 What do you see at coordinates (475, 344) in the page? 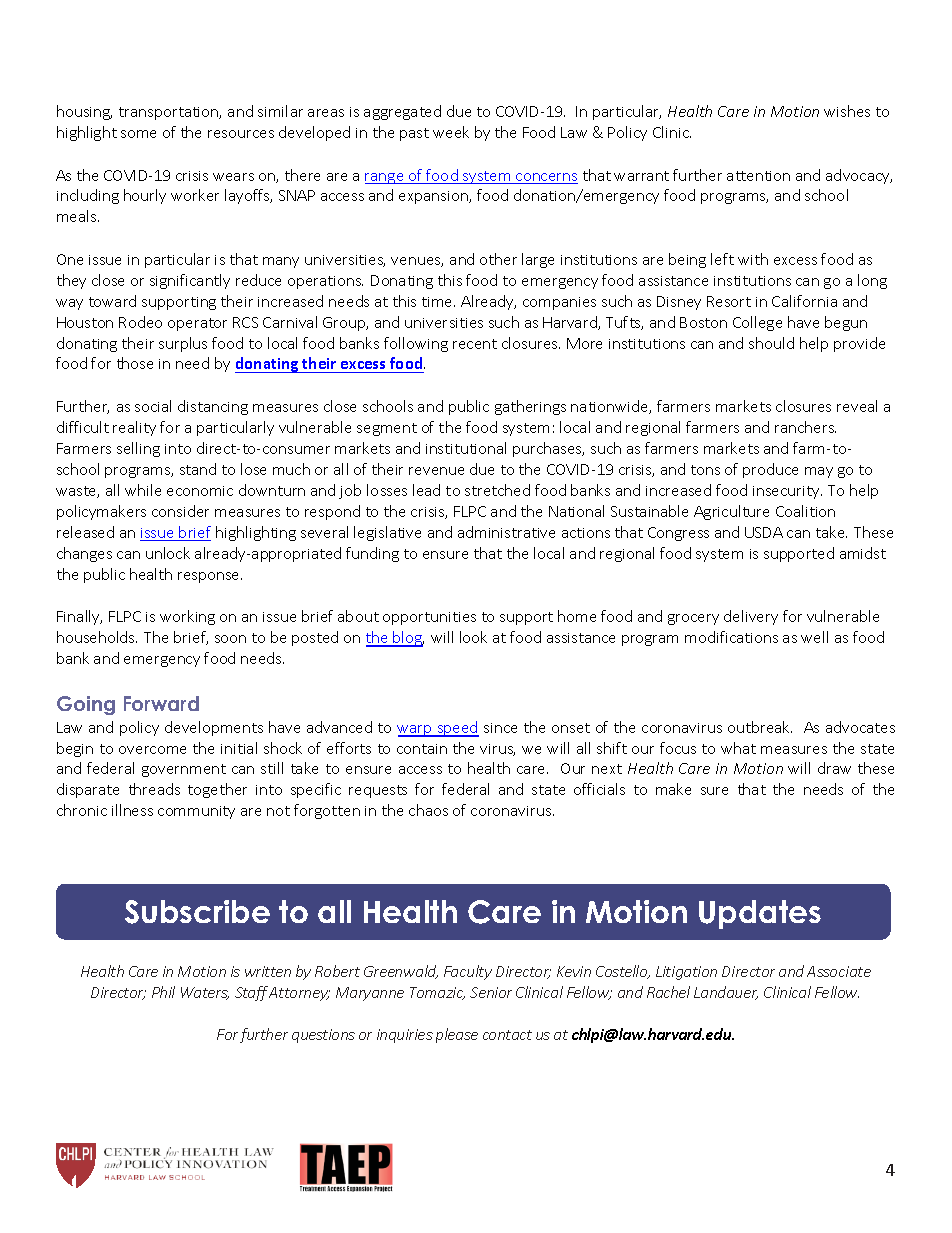
I see `recent` at bounding box center [475, 344].
